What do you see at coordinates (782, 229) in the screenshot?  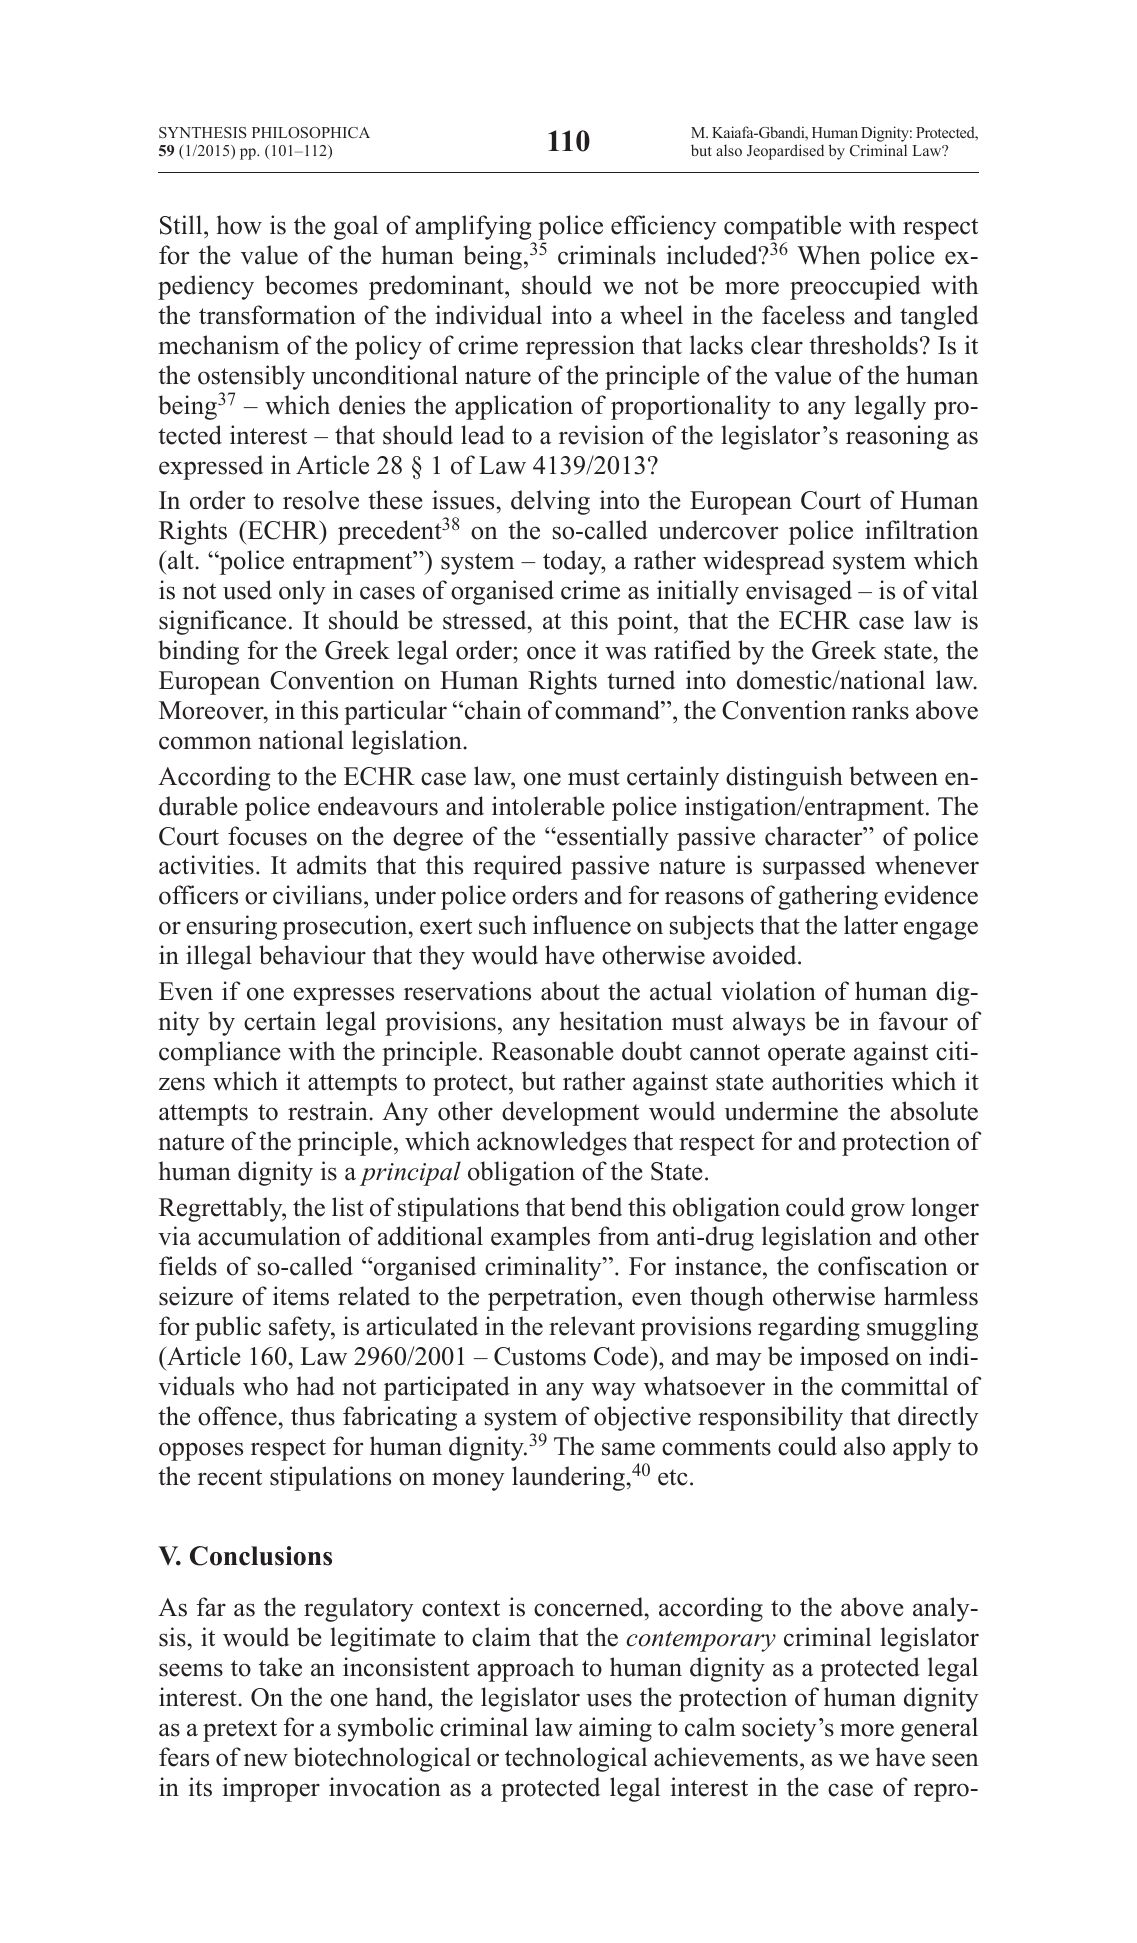 I see `compatible` at bounding box center [782, 229].
